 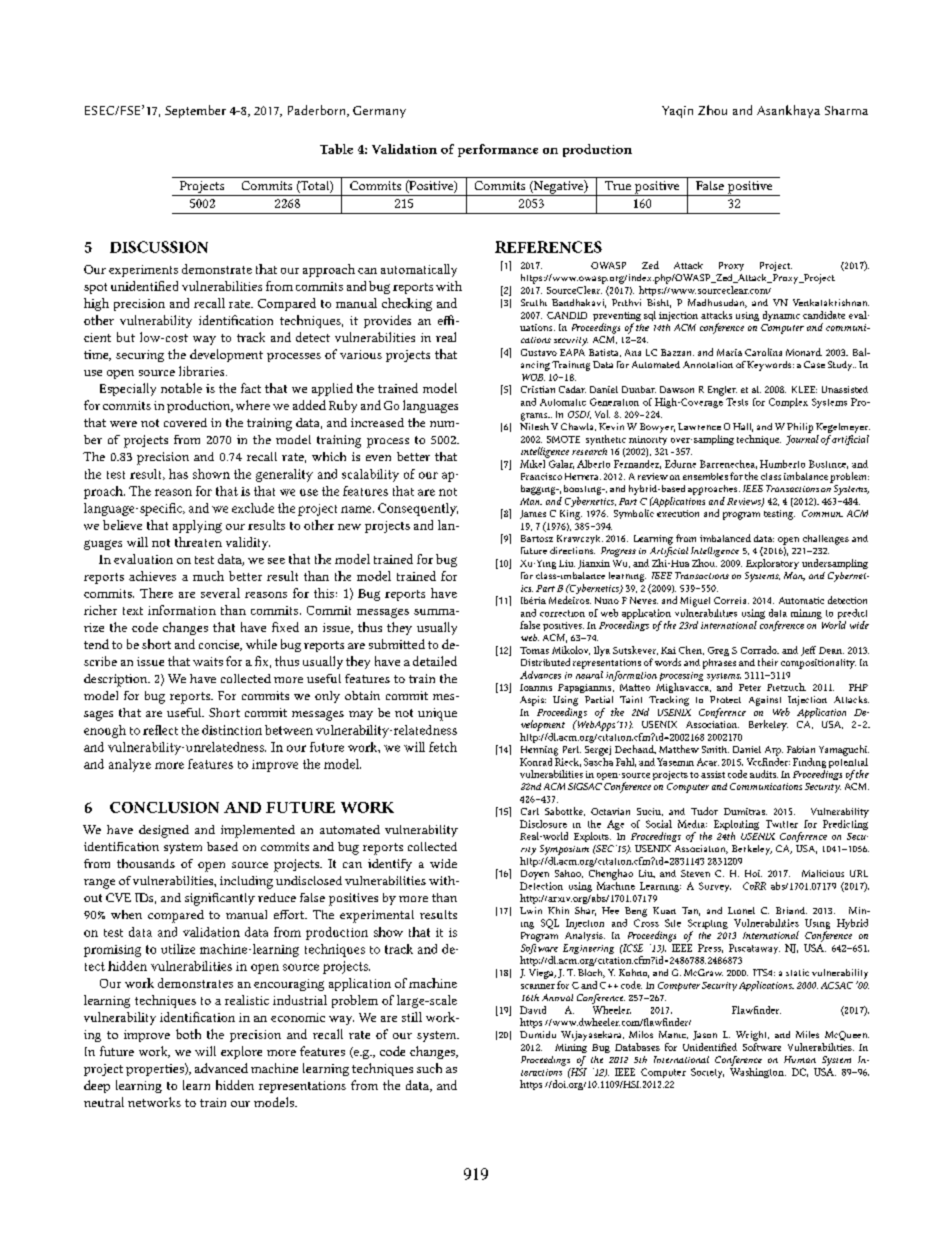 I want to click on analyze, so click(x=130, y=765).
